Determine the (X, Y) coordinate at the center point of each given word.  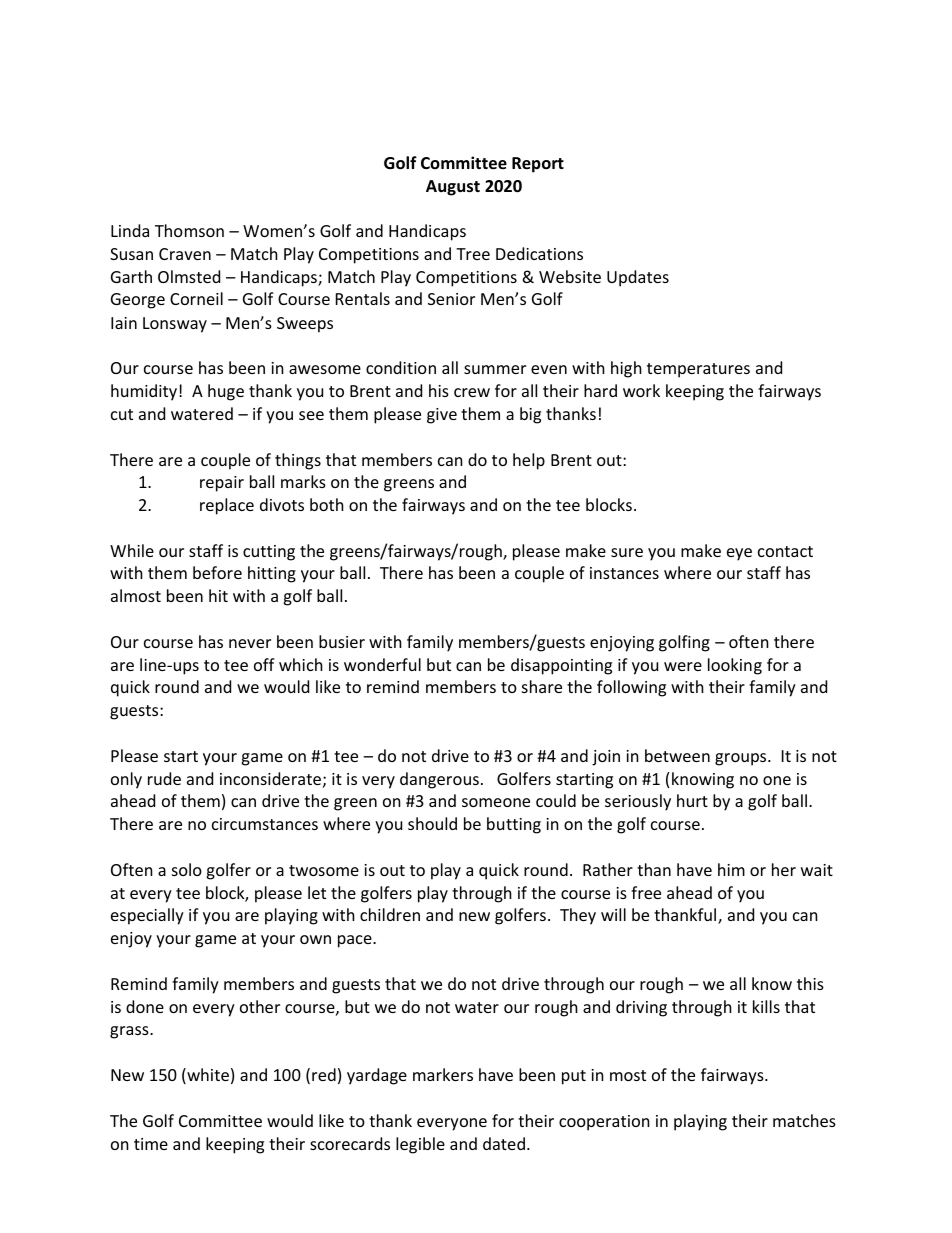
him (731, 869)
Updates (638, 278)
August (453, 188)
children (390, 914)
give (442, 416)
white (207, 1076)
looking (735, 666)
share (542, 686)
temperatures (698, 370)
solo (187, 869)
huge (226, 392)
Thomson (189, 230)
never (250, 643)
